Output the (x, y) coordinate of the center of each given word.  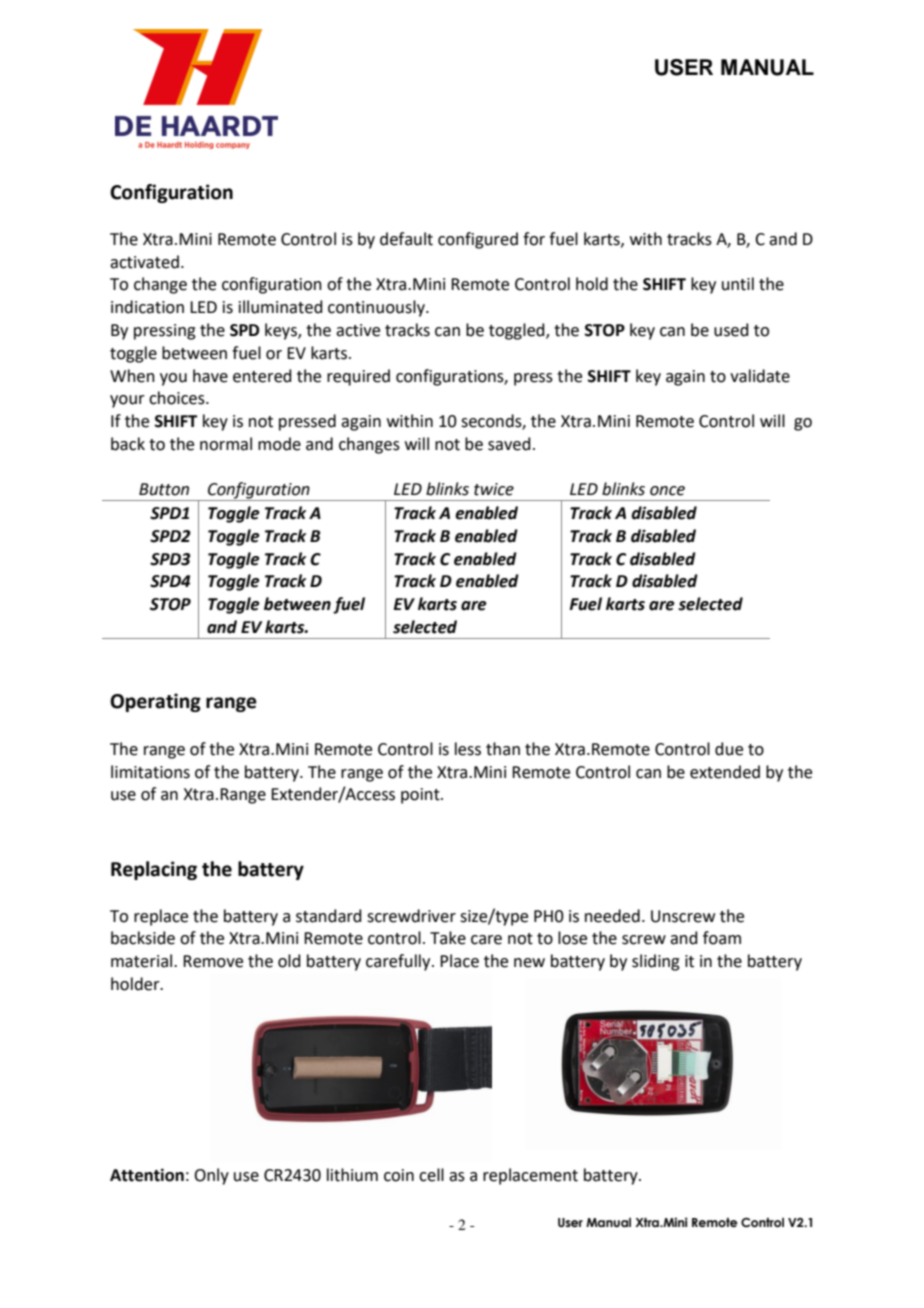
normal (226, 444)
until (738, 284)
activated (144, 262)
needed (612, 916)
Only (211, 1176)
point (421, 796)
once (667, 491)
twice (494, 489)
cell (431, 1175)
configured (478, 240)
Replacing (154, 870)
